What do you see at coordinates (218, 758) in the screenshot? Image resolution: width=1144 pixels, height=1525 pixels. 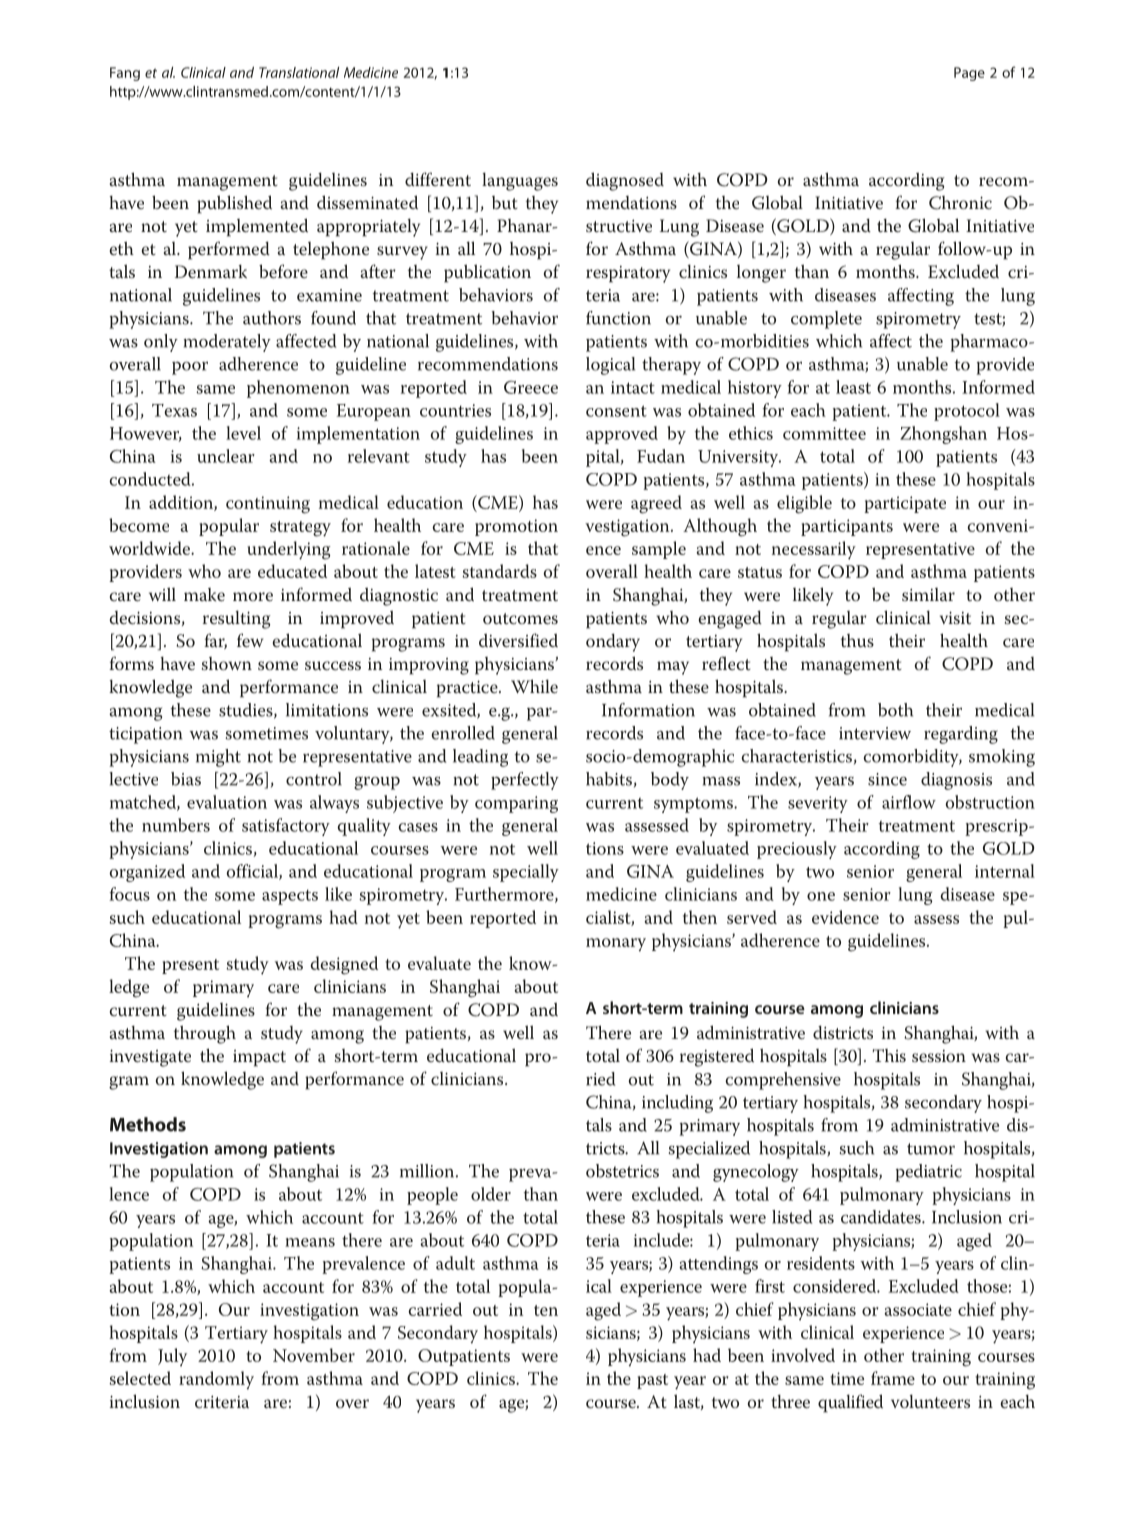 I see `might` at bounding box center [218, 758].
